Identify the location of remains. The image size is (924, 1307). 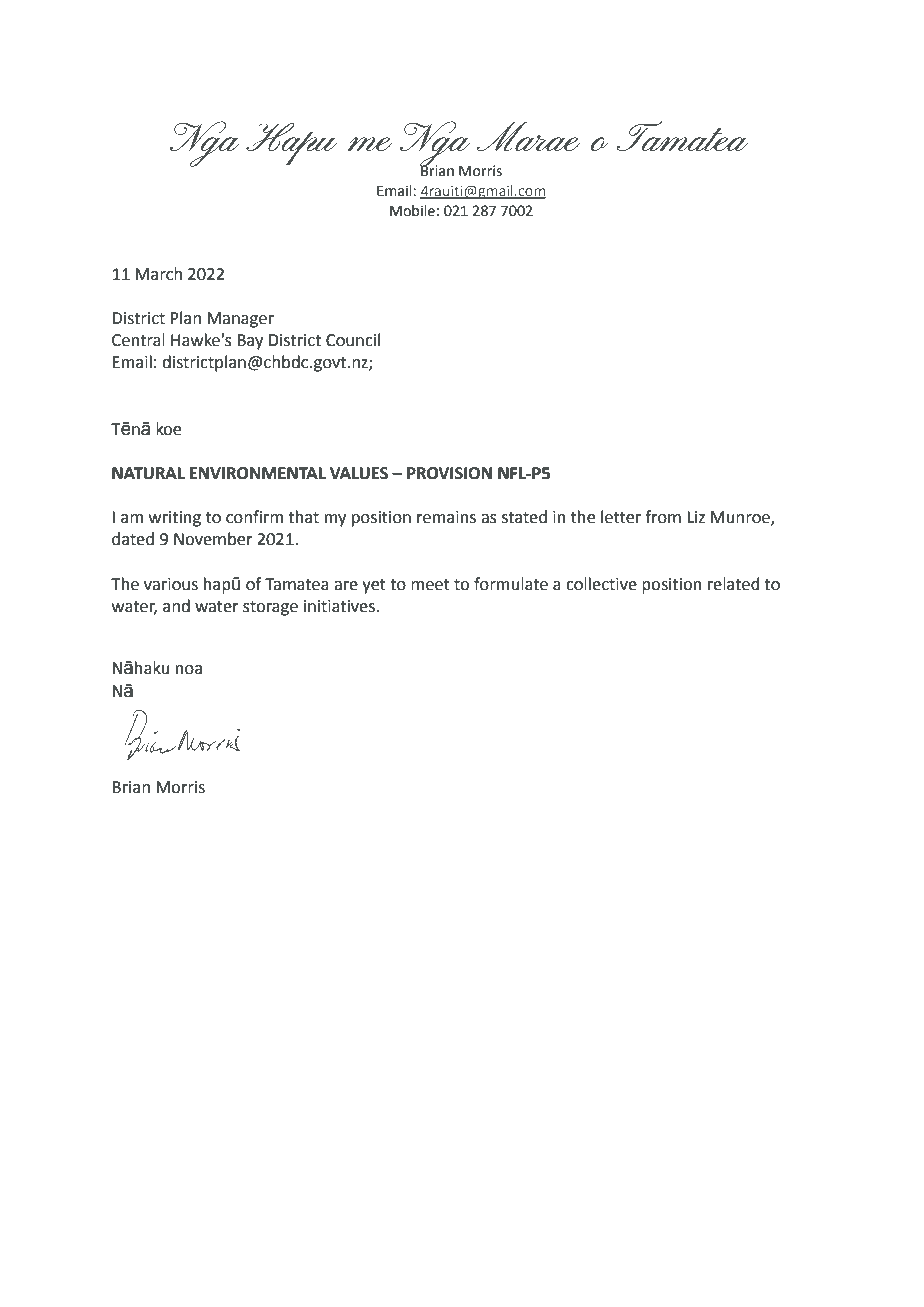
(446, 517).
